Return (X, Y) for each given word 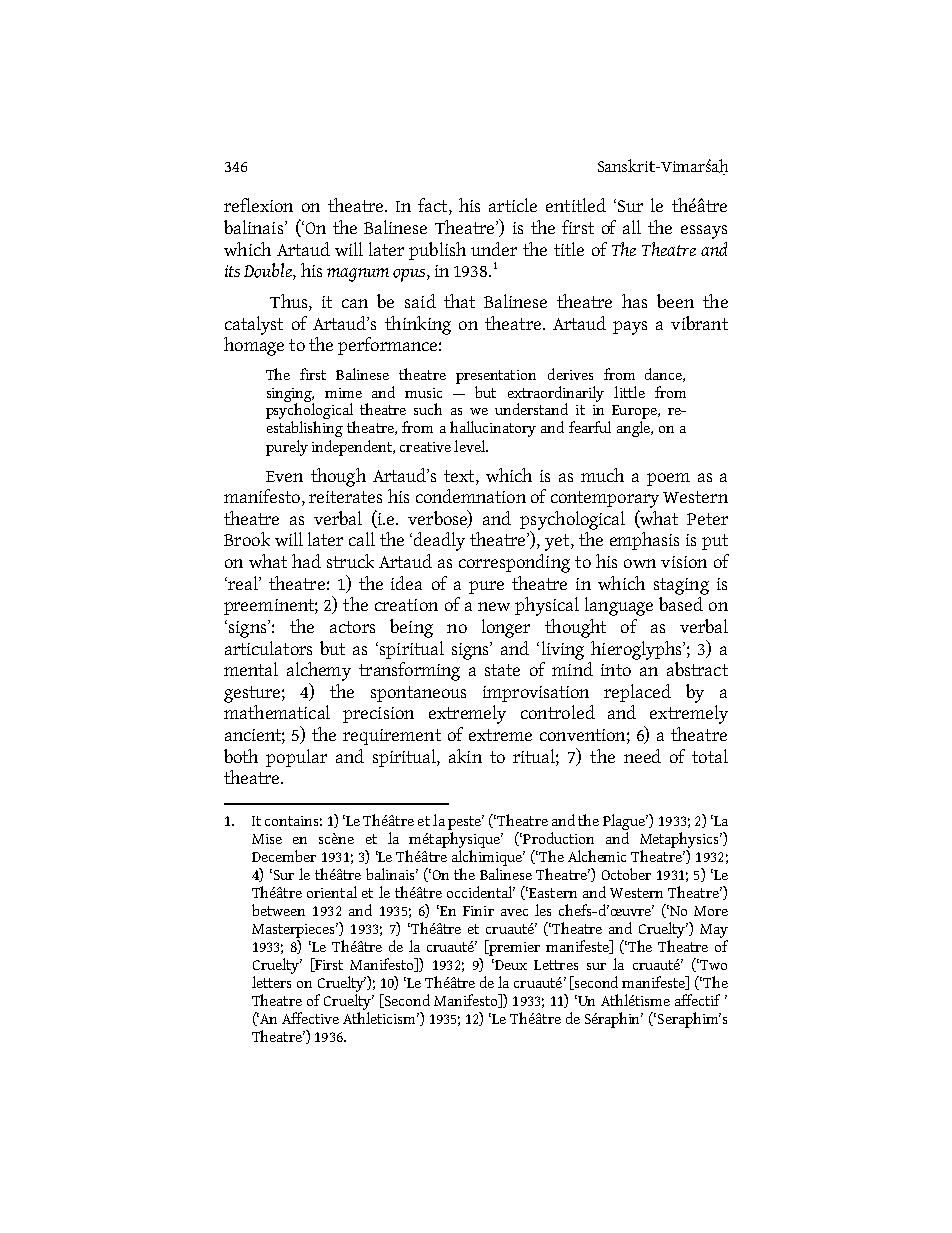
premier (513, 948)
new (494, 606)
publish (437, 251)
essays (704, 232)
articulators (268, 648)
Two (712, 964)
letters (271, 982)
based (681, 604)
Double (269, 271)
